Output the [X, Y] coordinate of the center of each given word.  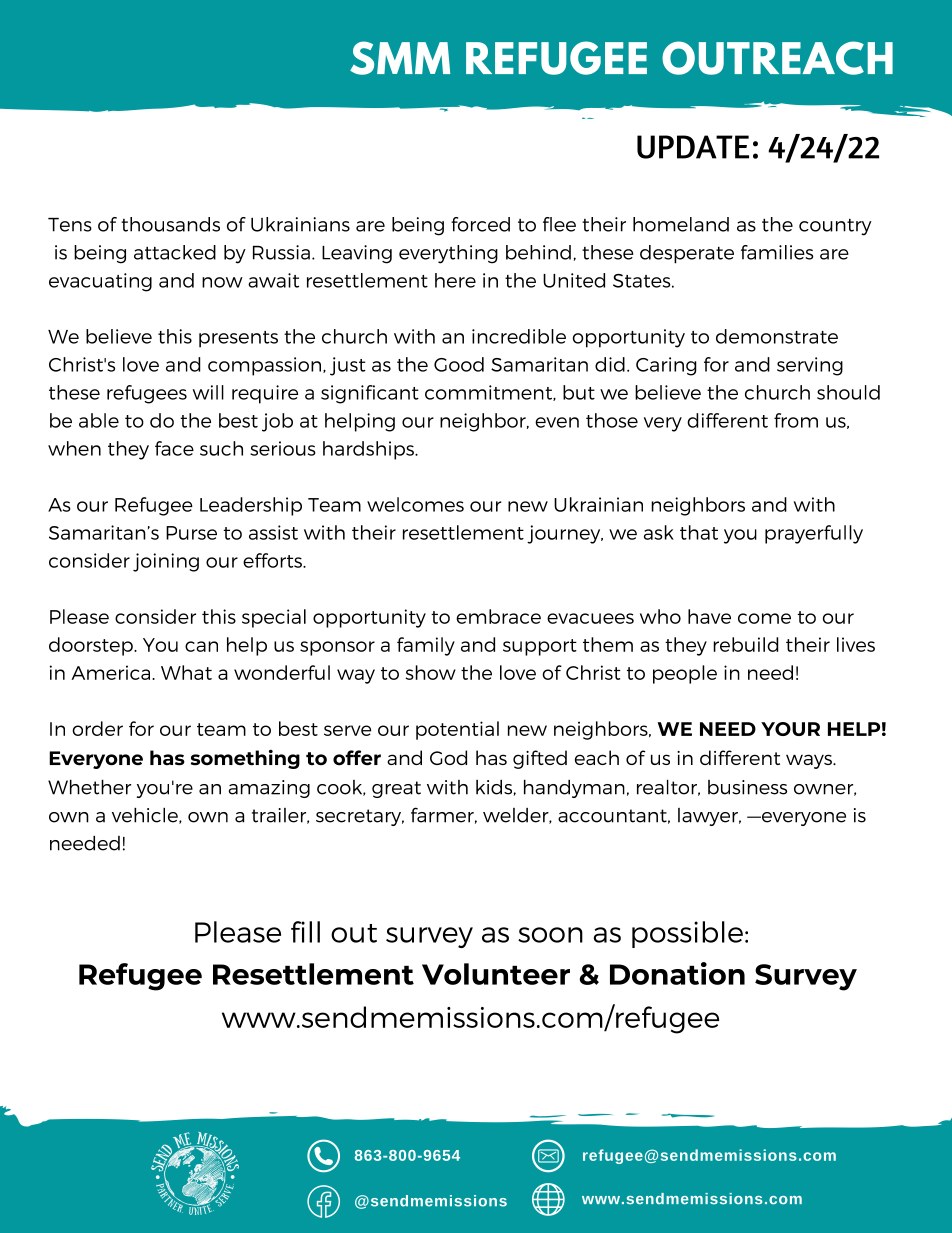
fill [305, 932]
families [777, 252]
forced [480, 224]
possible [687, 934]
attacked [175, 252]
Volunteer [496, 974]
